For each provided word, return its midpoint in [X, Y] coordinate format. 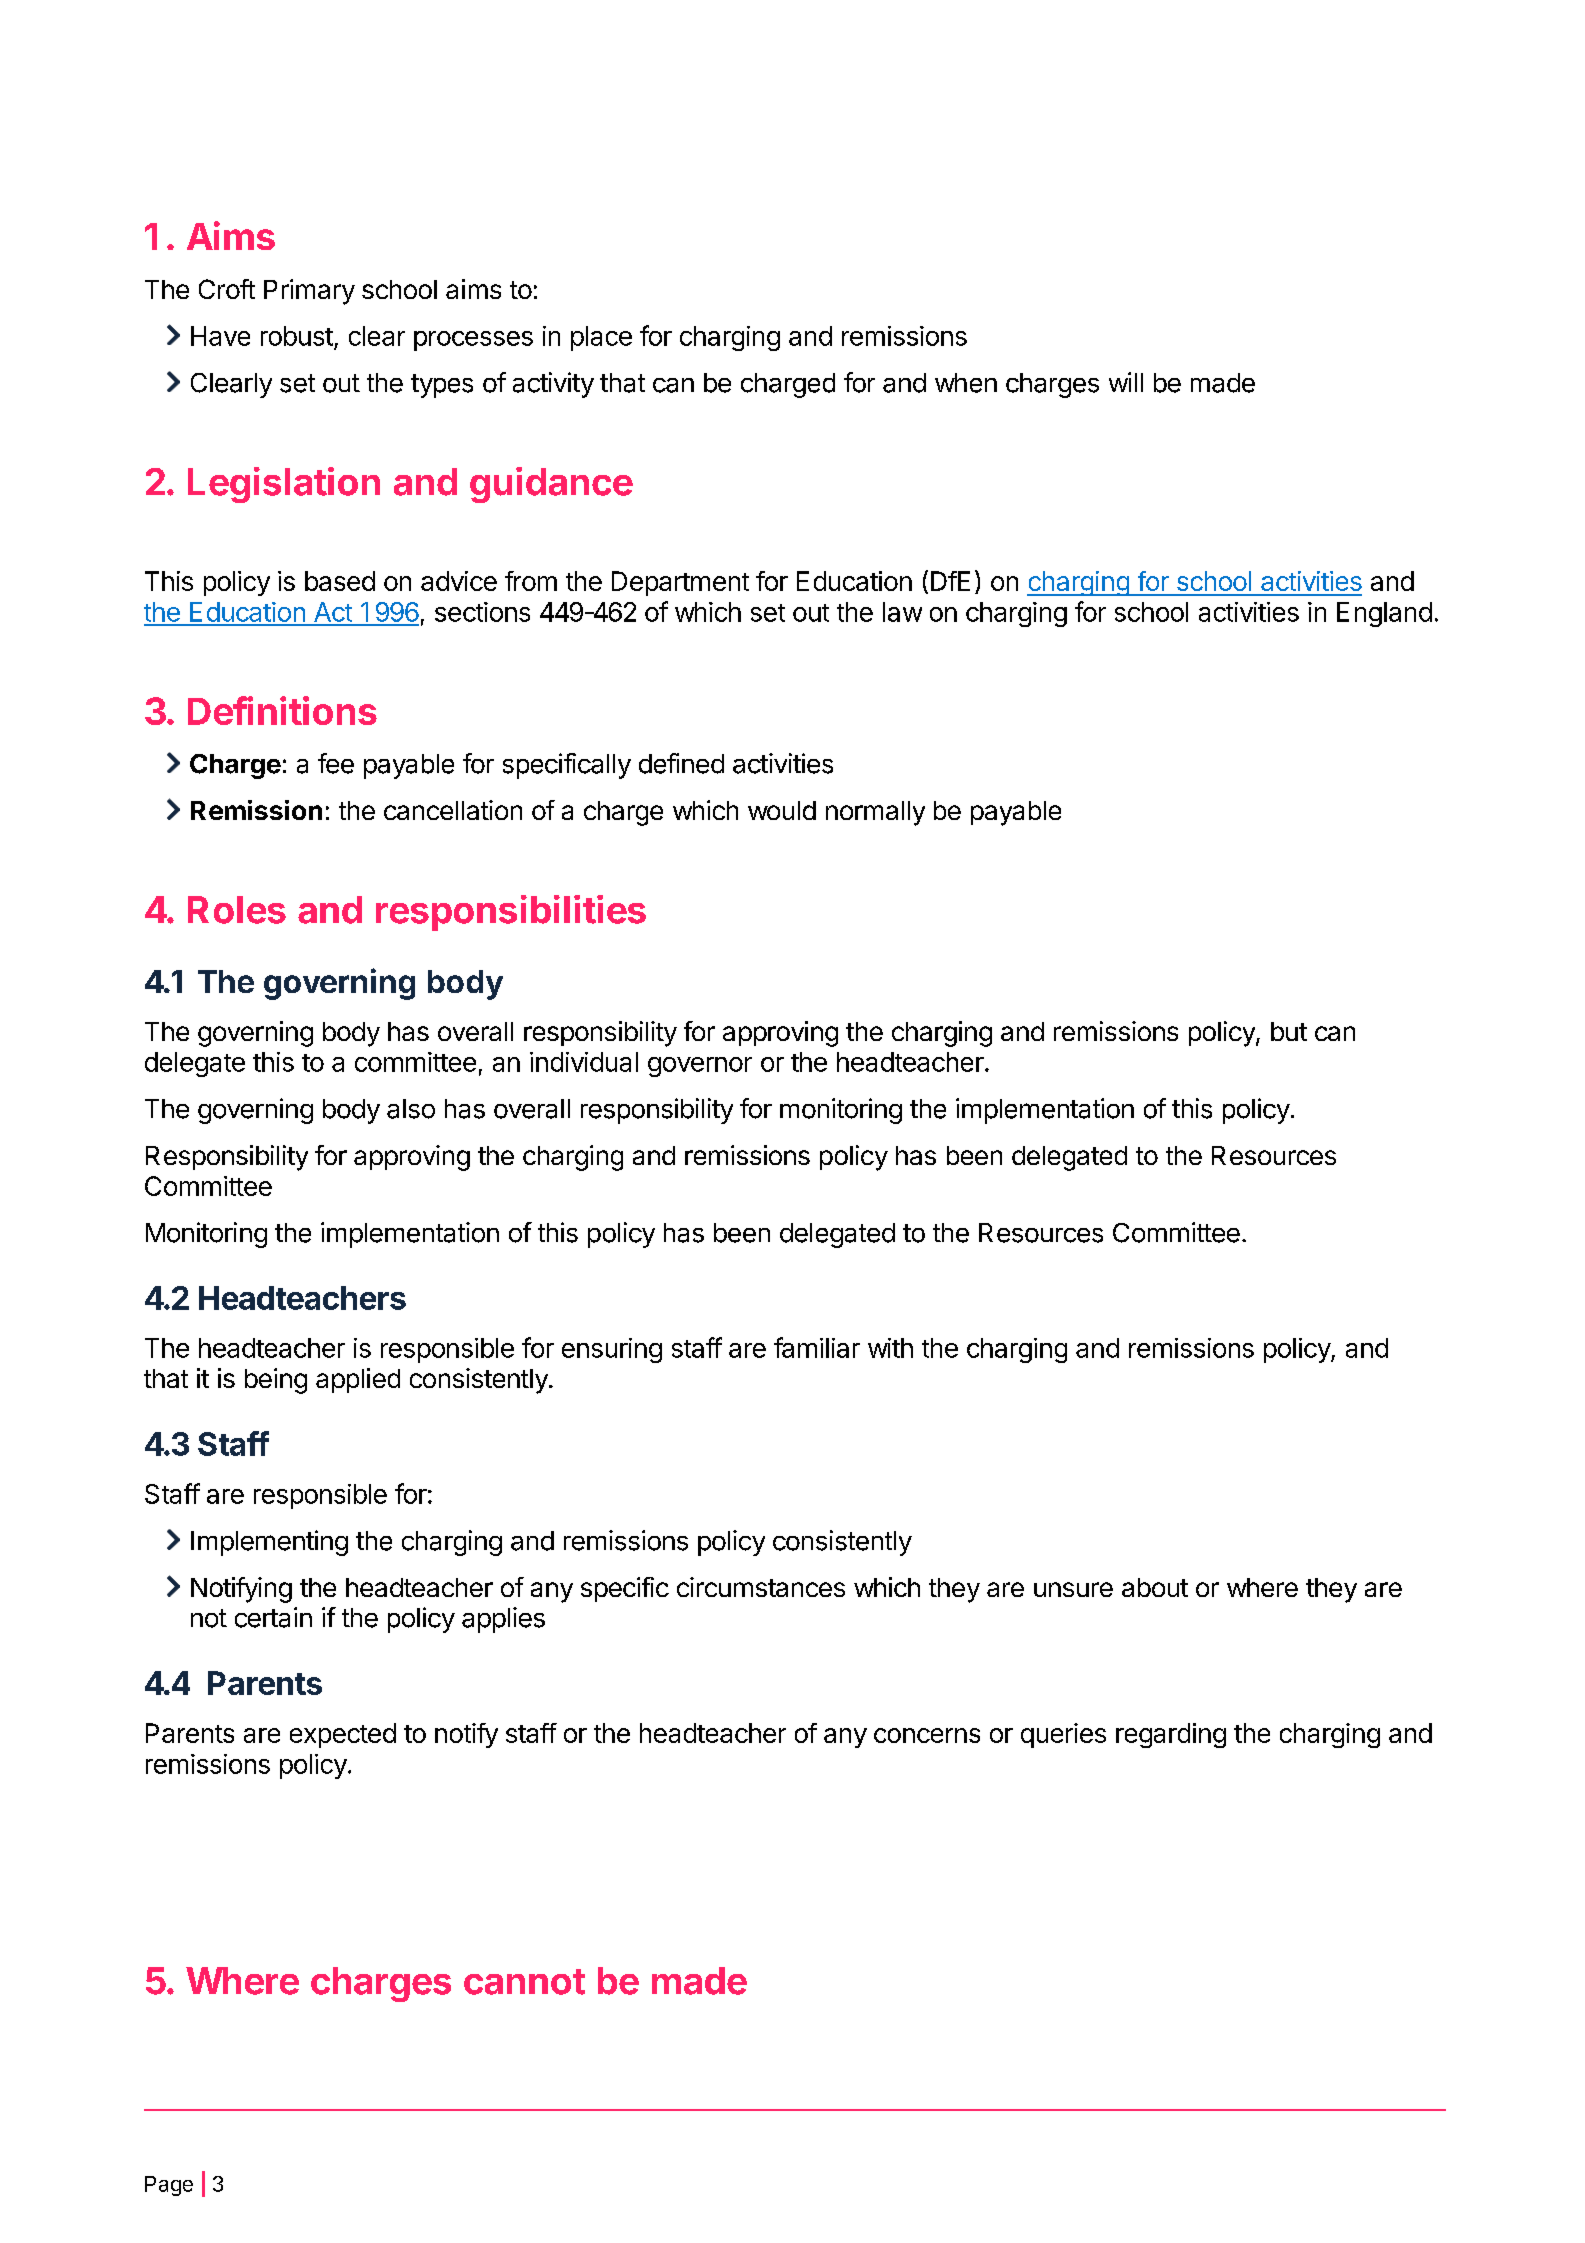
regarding [1171, 1735]
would [782, 810]
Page [169, 2186]
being [276, 1381]
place [601, 338]
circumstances [761, 1587]
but [1289, 1031]
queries [1063, 1735]
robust [297, 336]
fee [336, 763]
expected [343, 1735]
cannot [524, 1982]
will [1126, 382]
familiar [817, 1347]
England [1384, 614]
